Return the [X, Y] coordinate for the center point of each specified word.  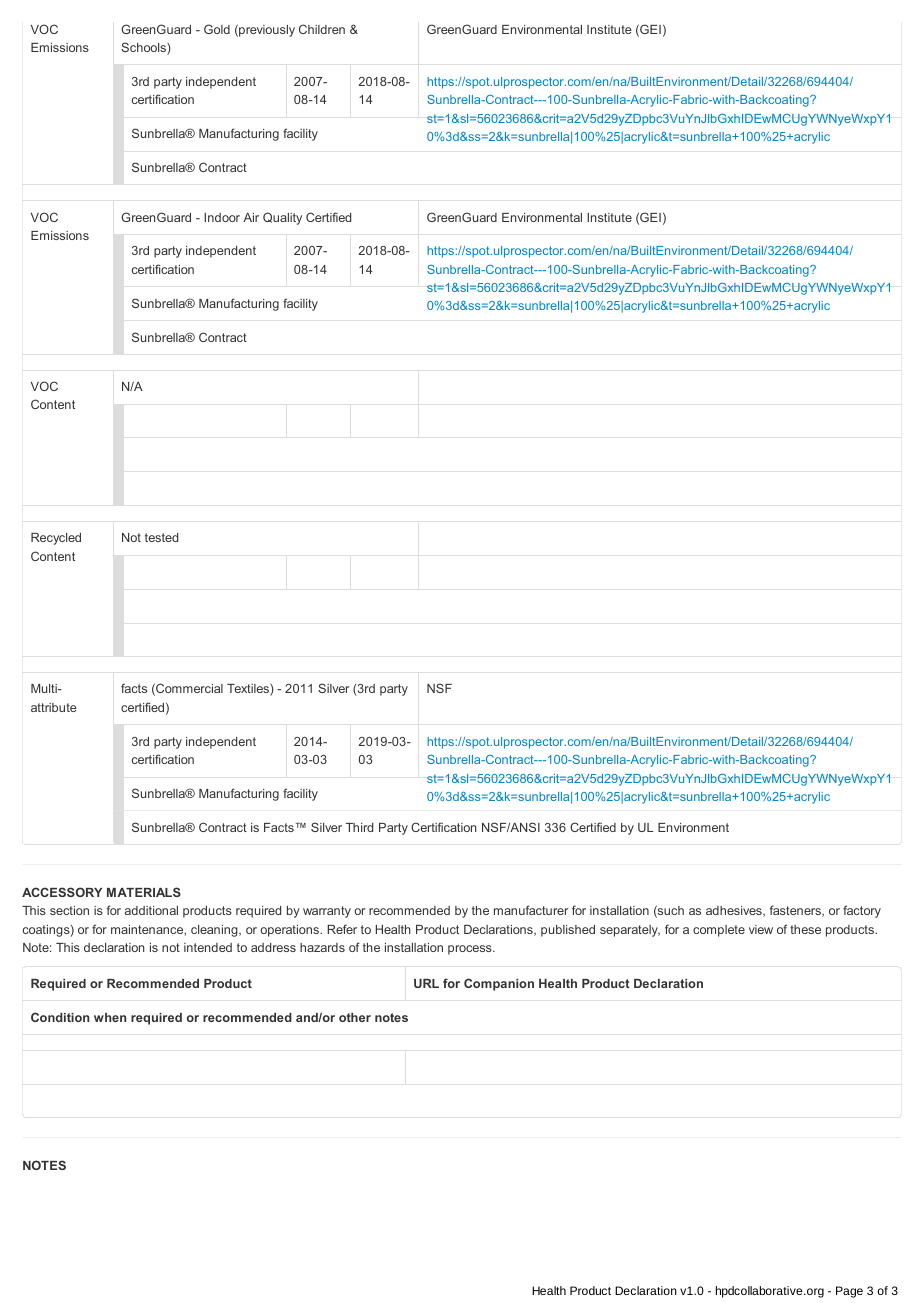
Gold [217, 29]
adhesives [735, 911]
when [110, 1017]
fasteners [796, 911]
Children [322, 29]
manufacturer [531, 910]
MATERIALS [144, 892]
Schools [144, 48]
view [761, 929]
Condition [60, 1017]
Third [359, 827]
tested [161, 537]
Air [251, 217]
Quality [282, 218]
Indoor [222, 217]
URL [426, 983]
